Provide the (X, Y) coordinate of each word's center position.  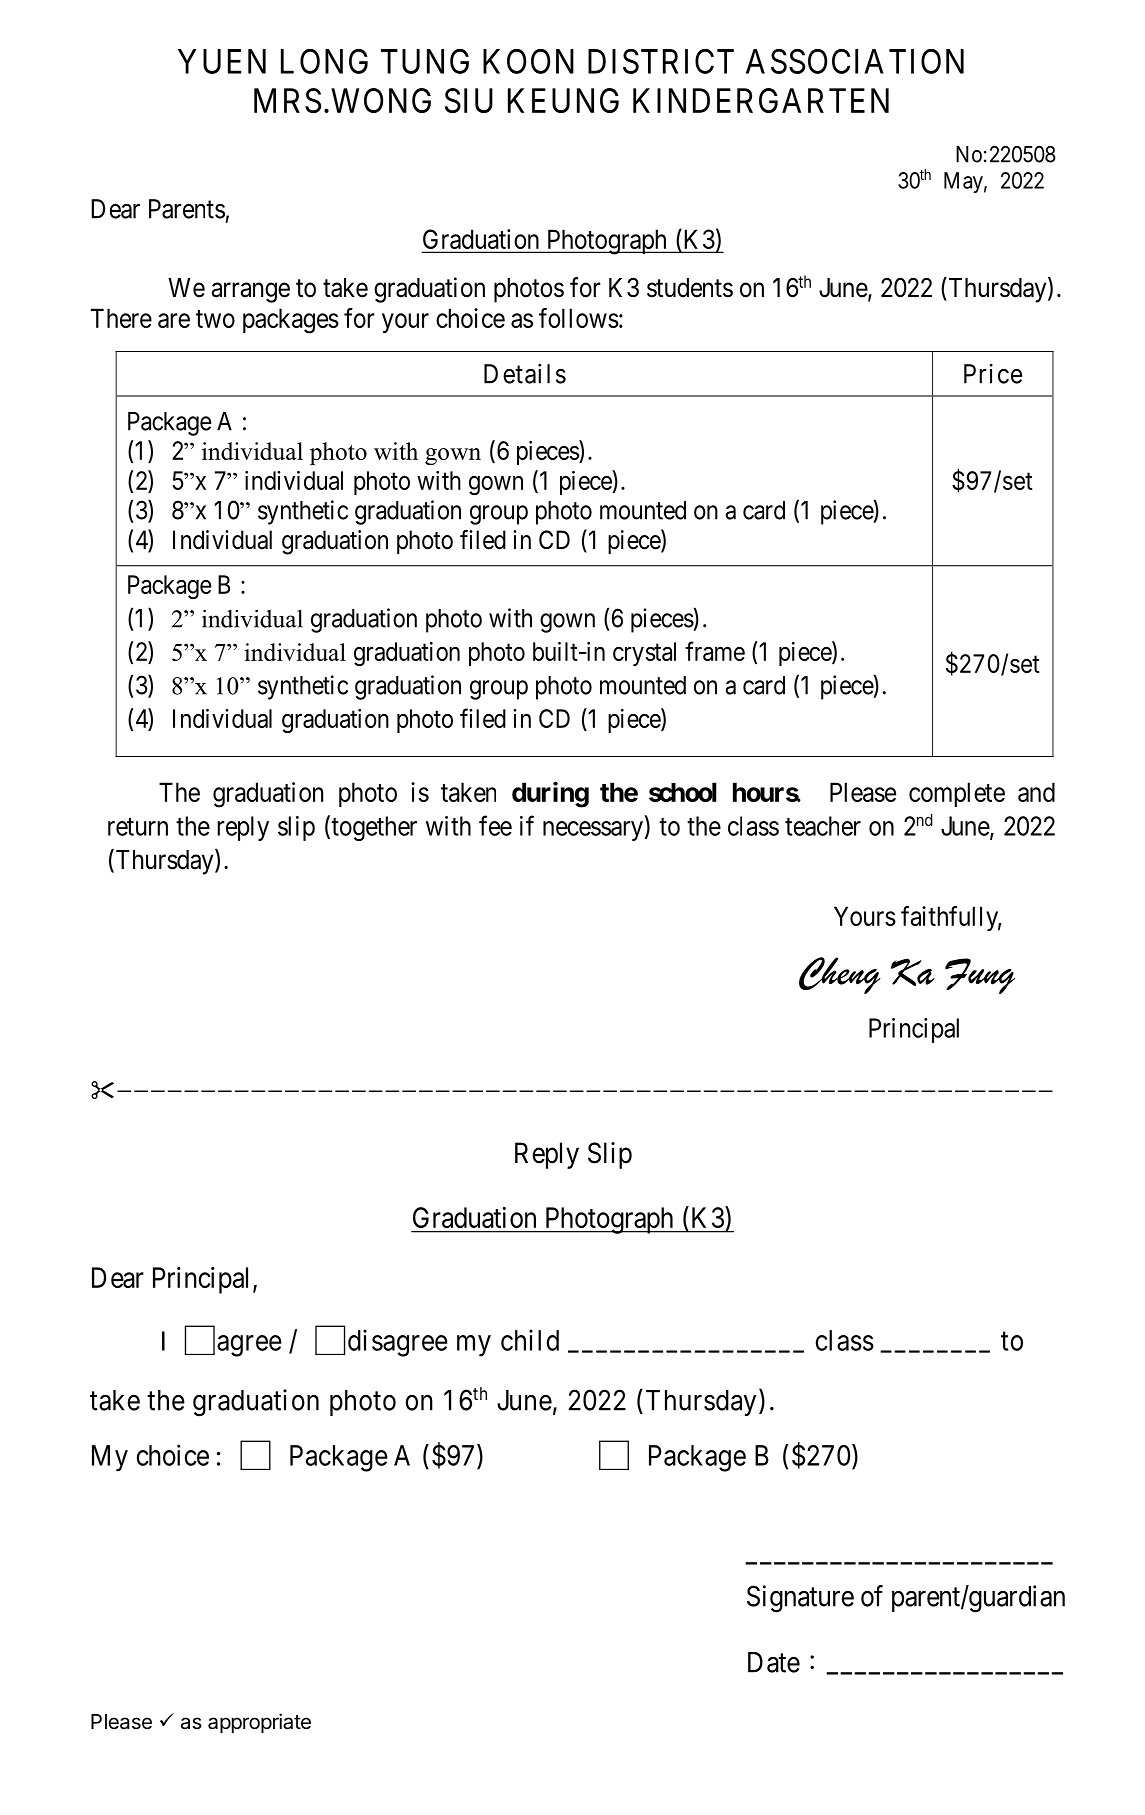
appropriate (259, 1723)
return (138, 827)
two (215, 319)
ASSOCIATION (855, 61)
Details (525, 373)
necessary (593, 831)
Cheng (839, 975)
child (530, 1340)
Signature (800, 1599)
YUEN (222, 61)
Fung (980, 976)
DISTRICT (661, 61)
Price (993, 374)
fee (495, 825)
